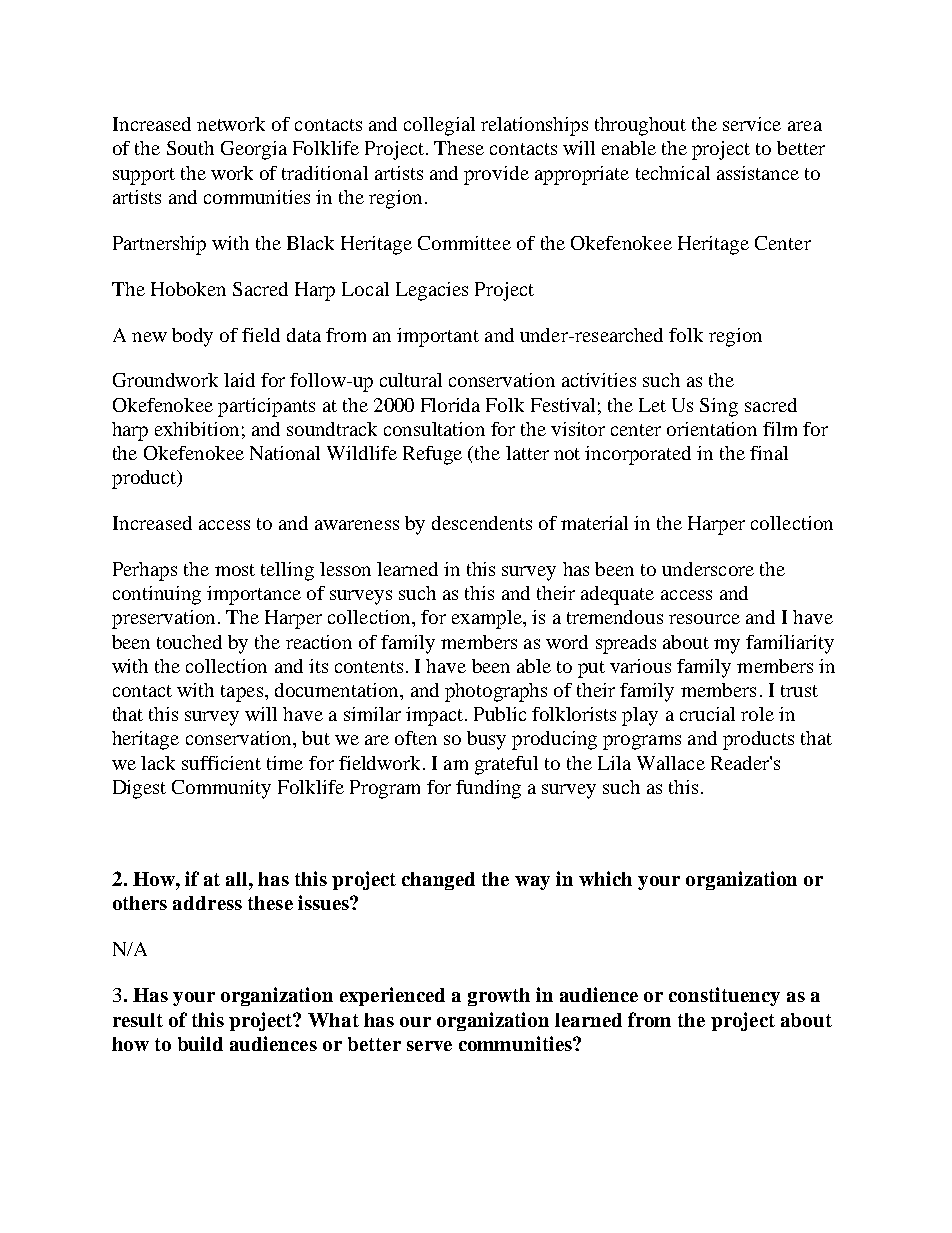 Image resolution: width=952 pixels, height=1233 pixels. I want to click on assistance, so click(758, 173).
